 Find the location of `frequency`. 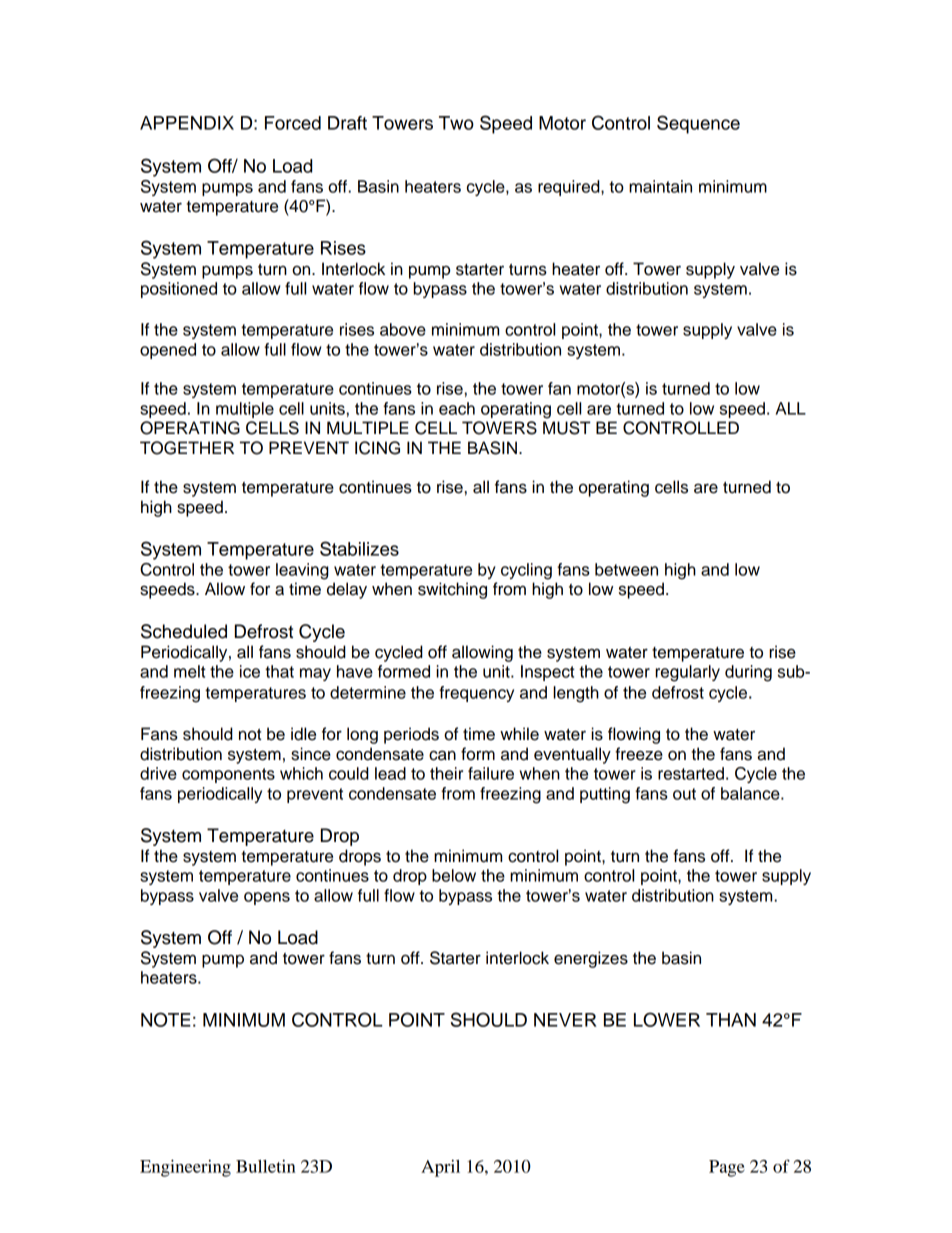

frequency is located at coordinates (476, 694).
